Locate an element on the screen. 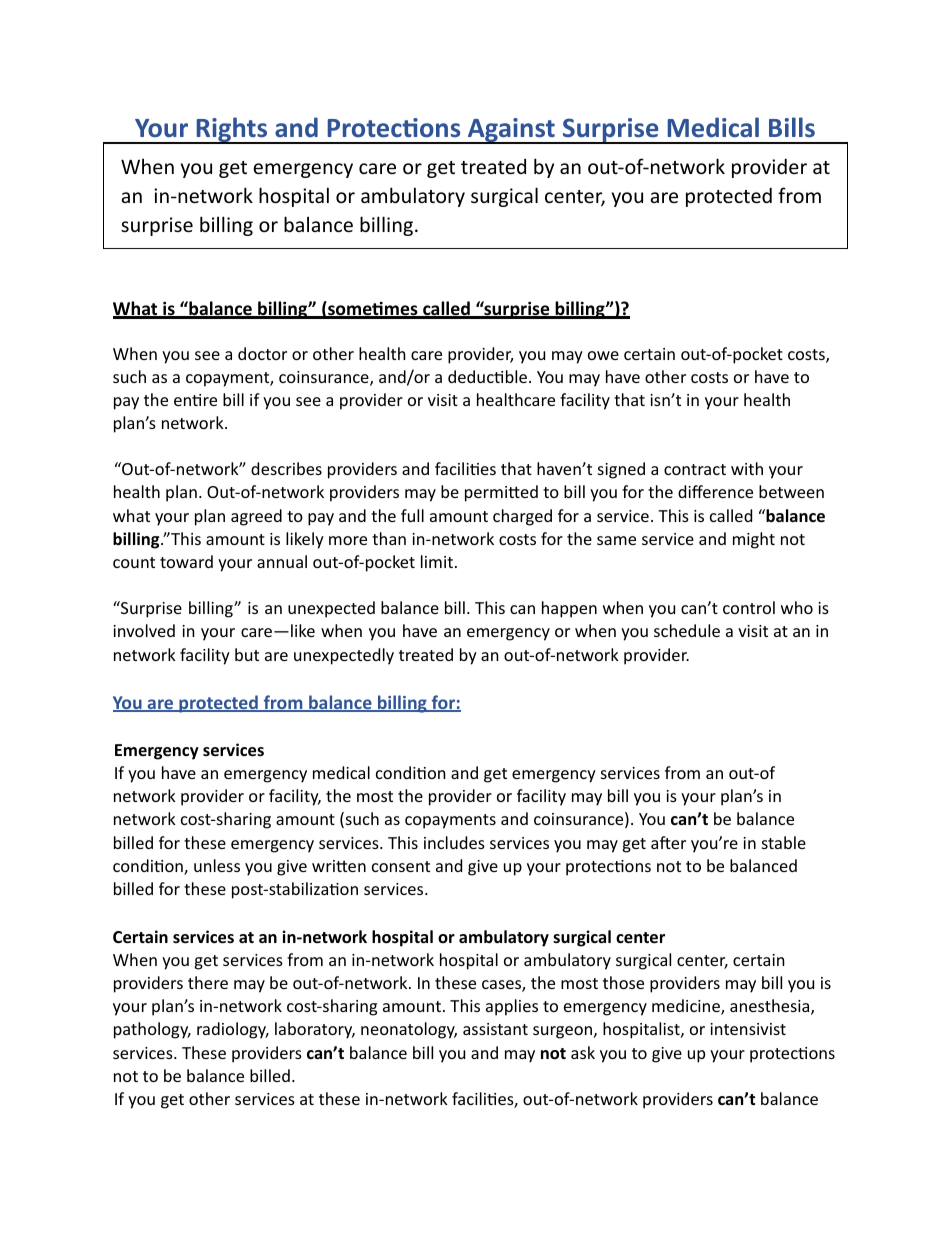 The image size is (952, 1233). doctor is located at coordinates (262, 353).
